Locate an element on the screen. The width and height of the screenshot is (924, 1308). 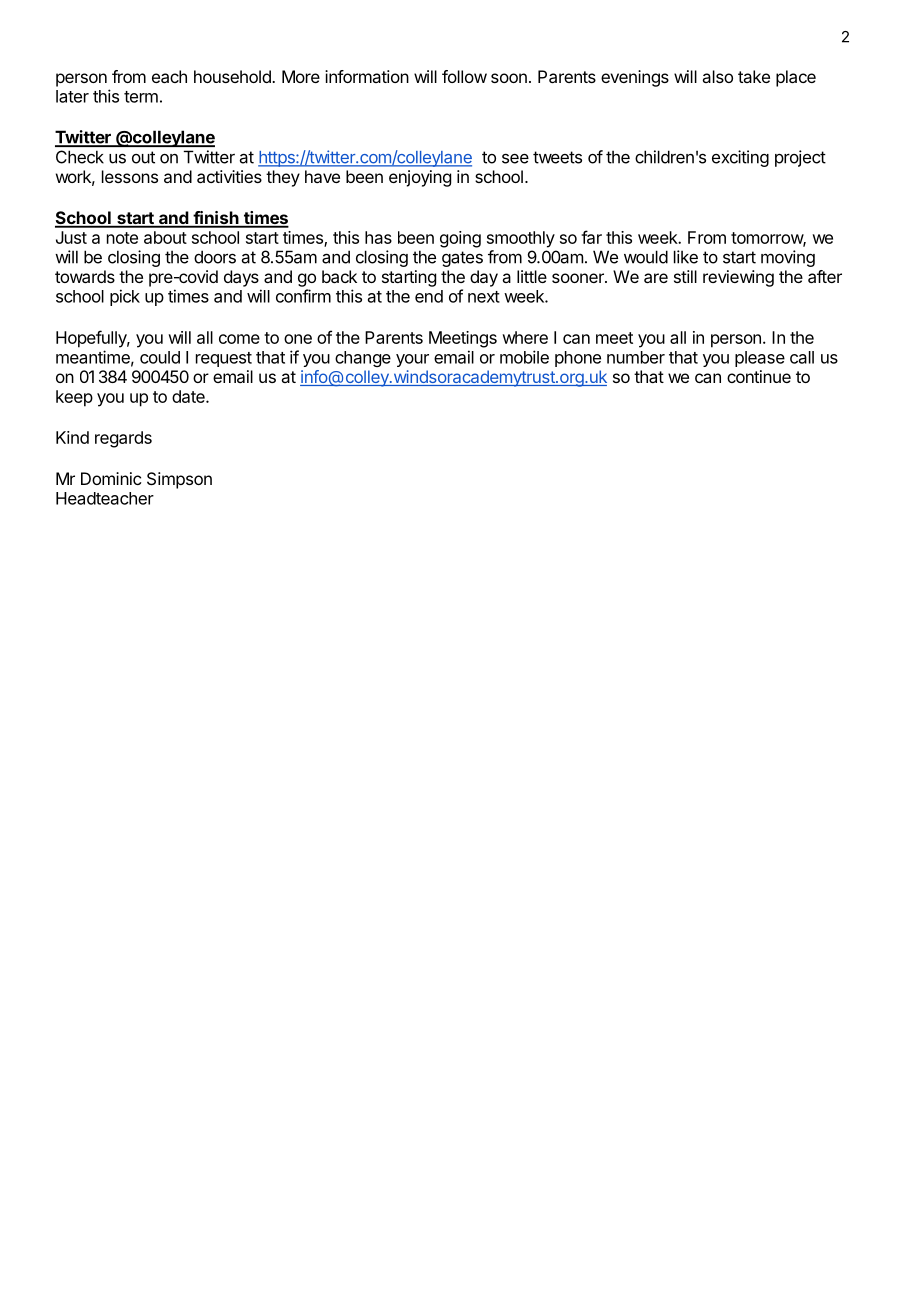
end is located at coordinates (429, 296).
